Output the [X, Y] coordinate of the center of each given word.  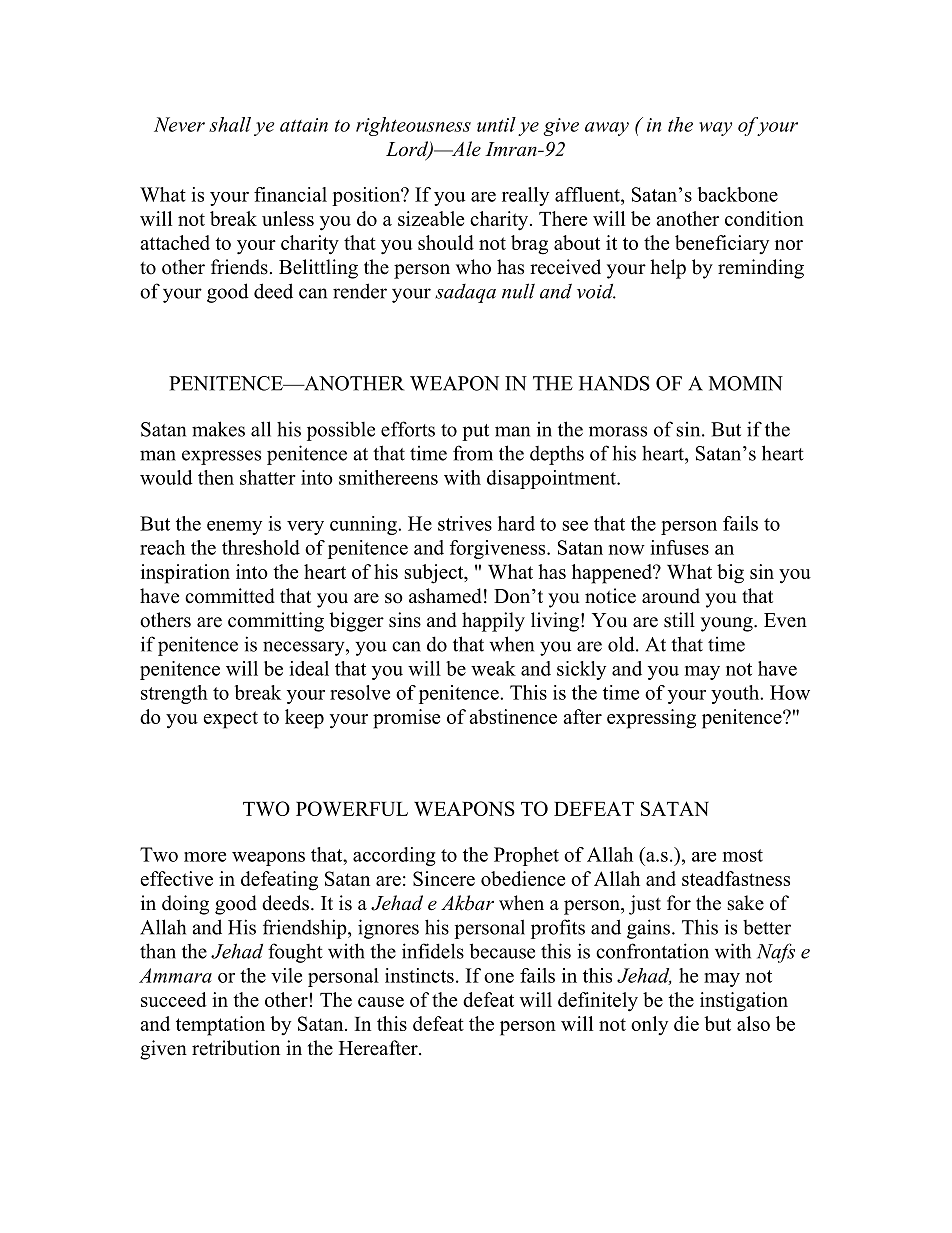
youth [736, 694]
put [475, 432]
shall [230, 124]
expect [230, 720]
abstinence [513, 716]
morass [618, 431]
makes [218, 429]
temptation [220, 1026]
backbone [738, 194]
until [496, 124]
